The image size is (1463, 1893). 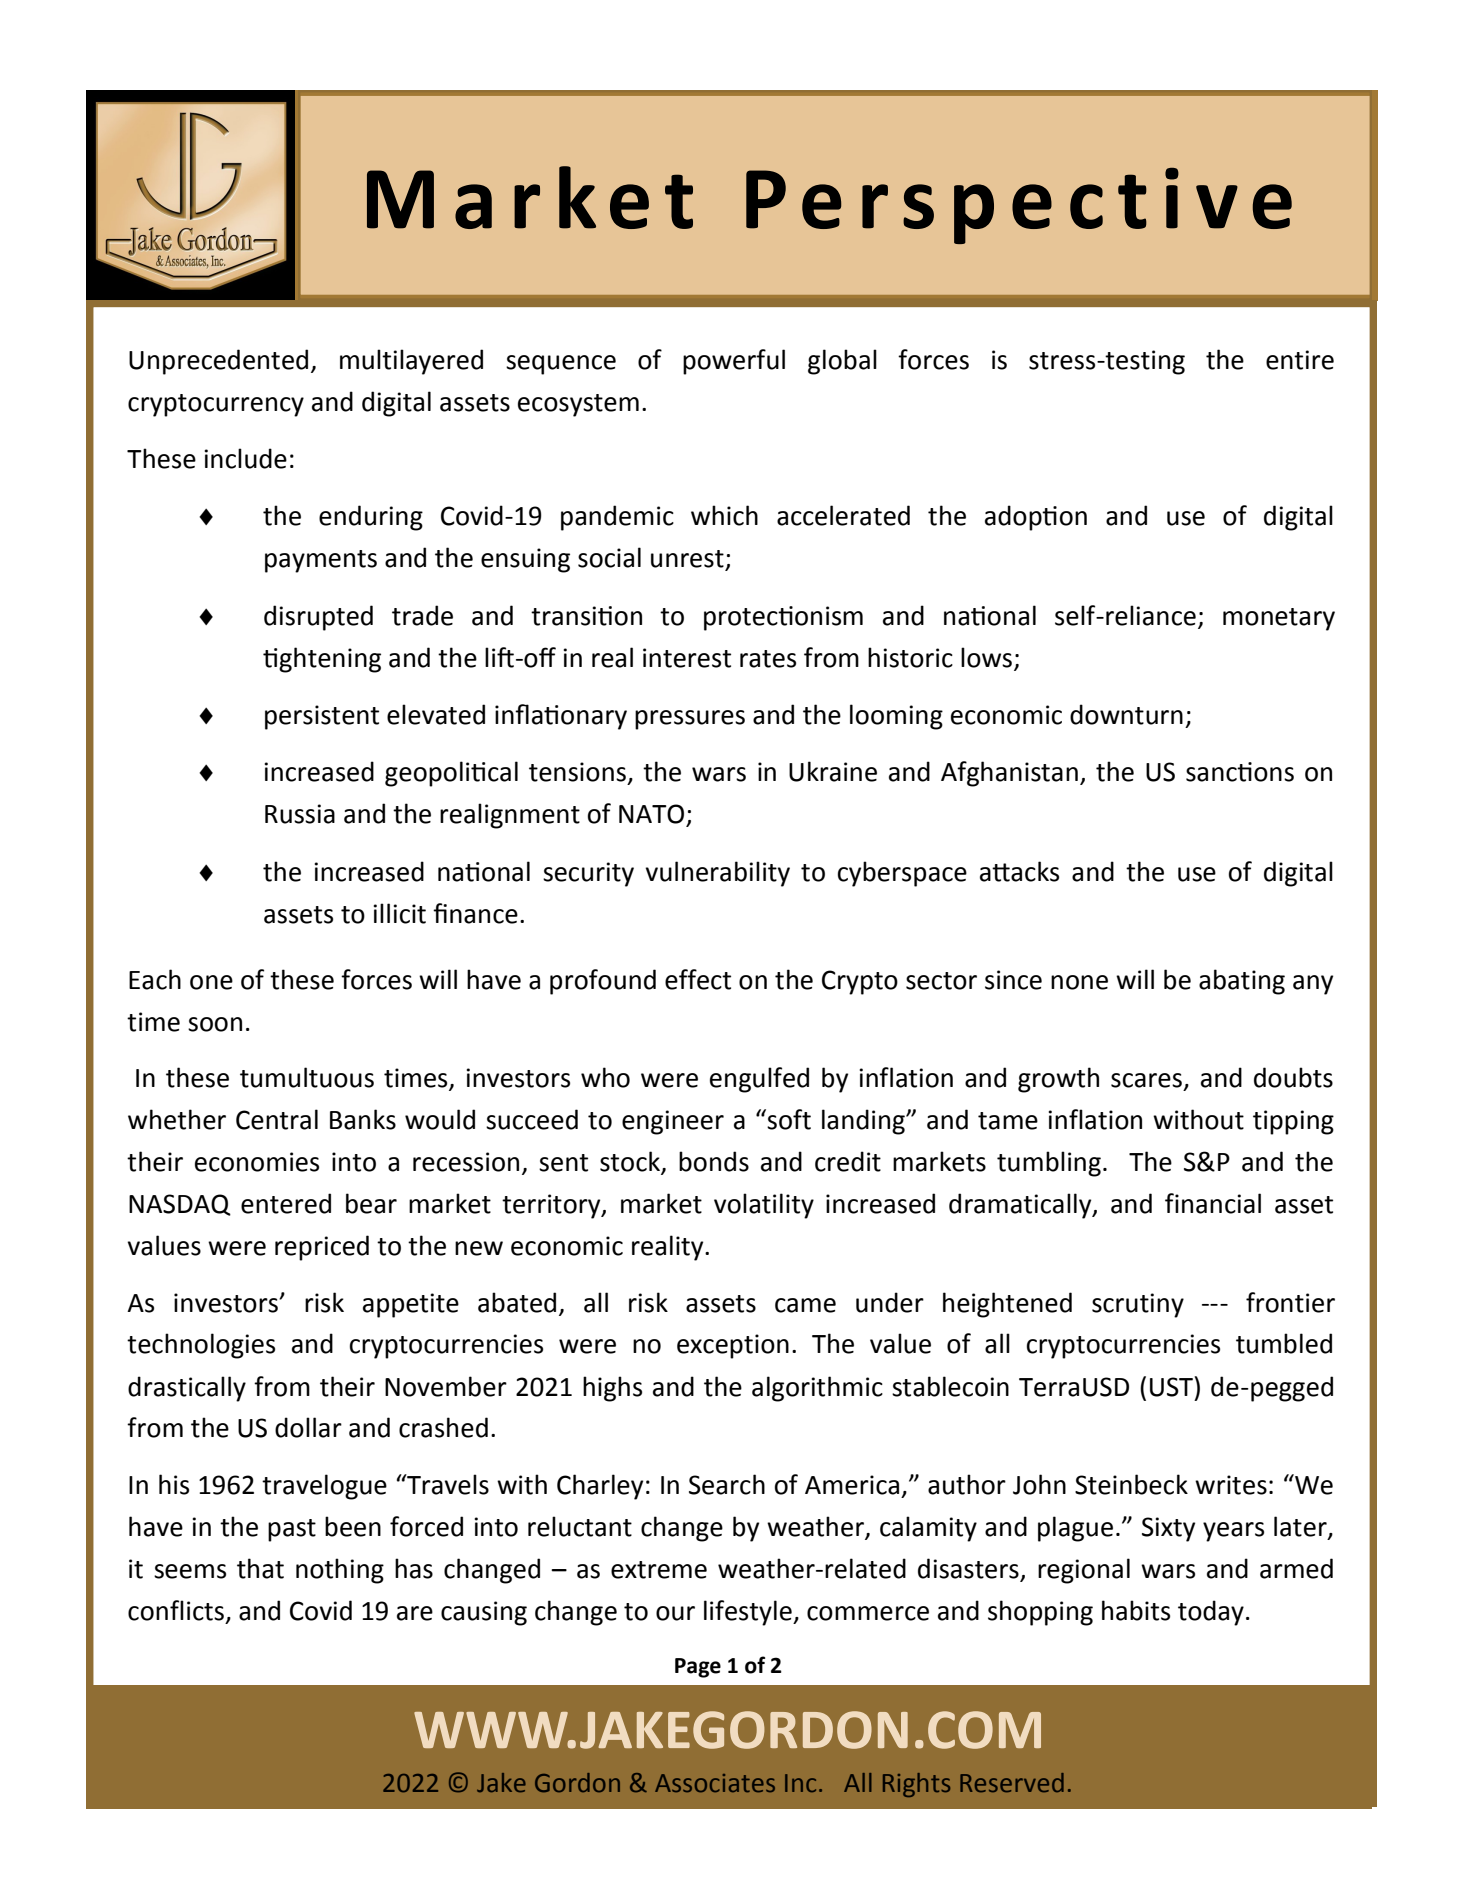 What do you see at coordinates (698, 979) in the image?
I see `effect` at bounding box center [698, 979].
